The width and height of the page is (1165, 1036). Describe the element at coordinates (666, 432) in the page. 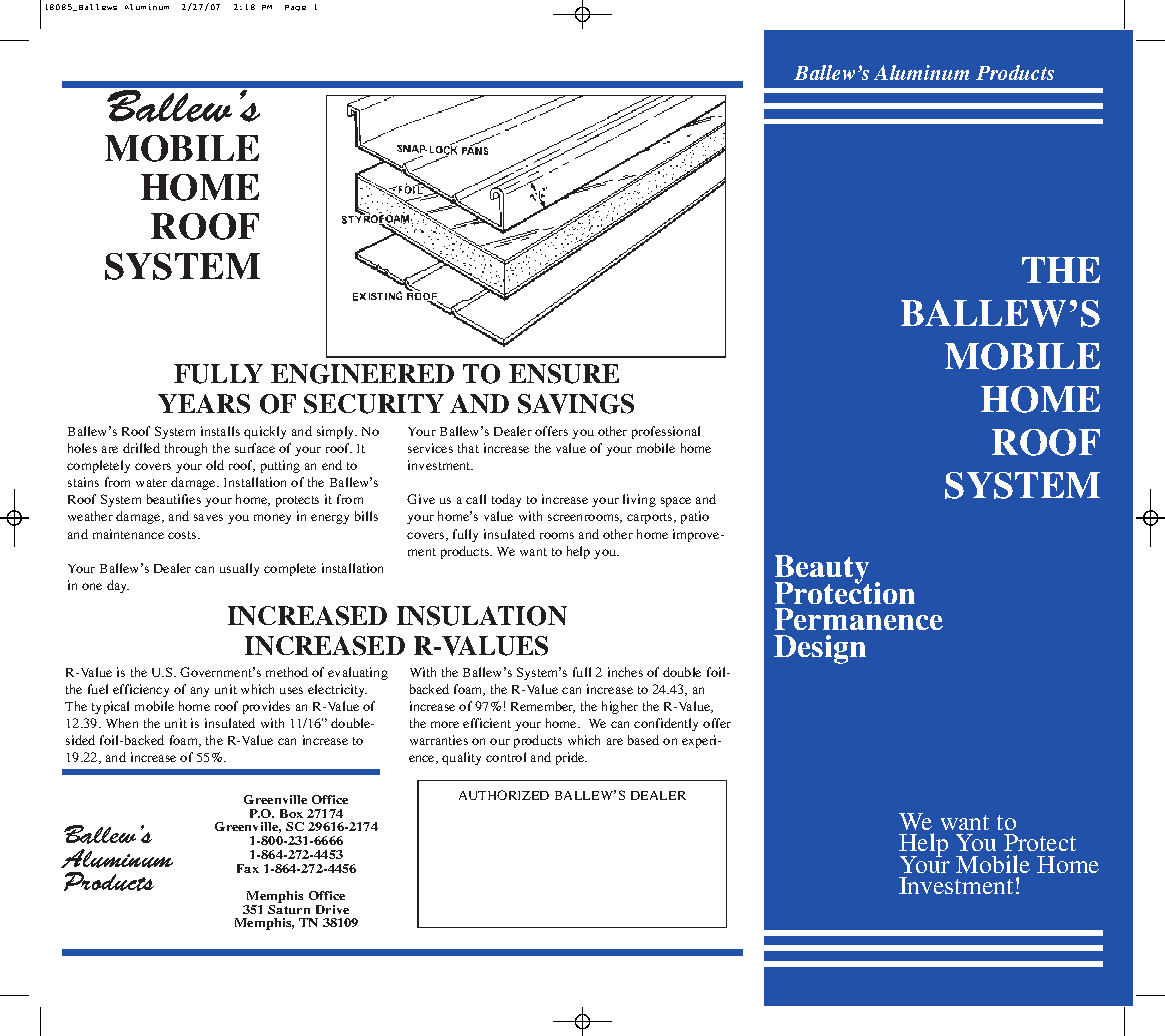

I see `professional` at that location.
